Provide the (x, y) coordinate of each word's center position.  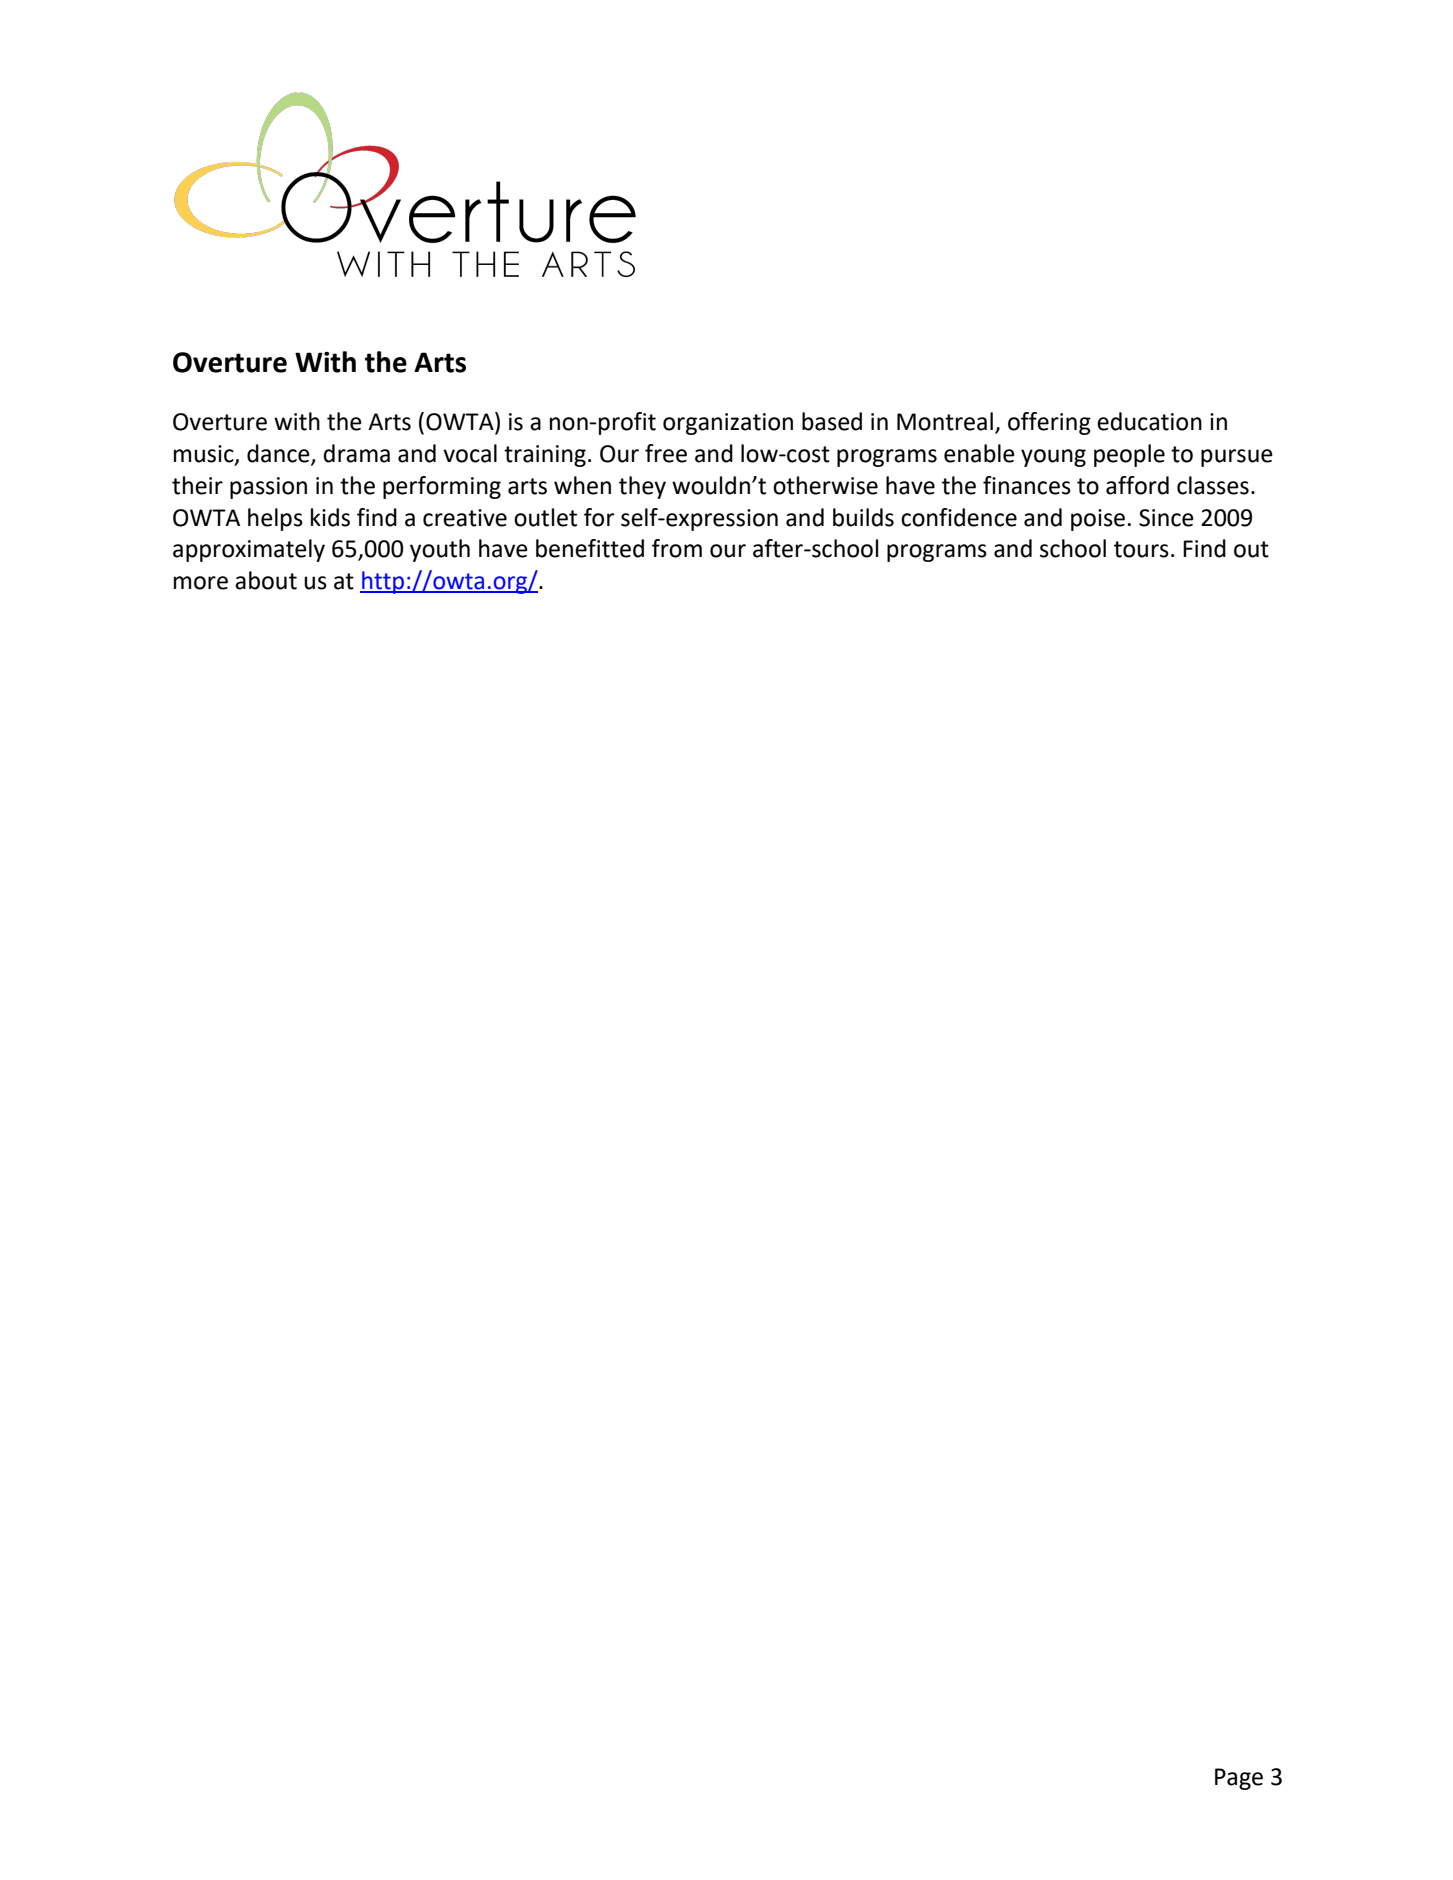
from (677, 548)
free (666, 453)
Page (1239, 1779)
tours (1141, 549)
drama (356, 453)
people (1129, 455)
